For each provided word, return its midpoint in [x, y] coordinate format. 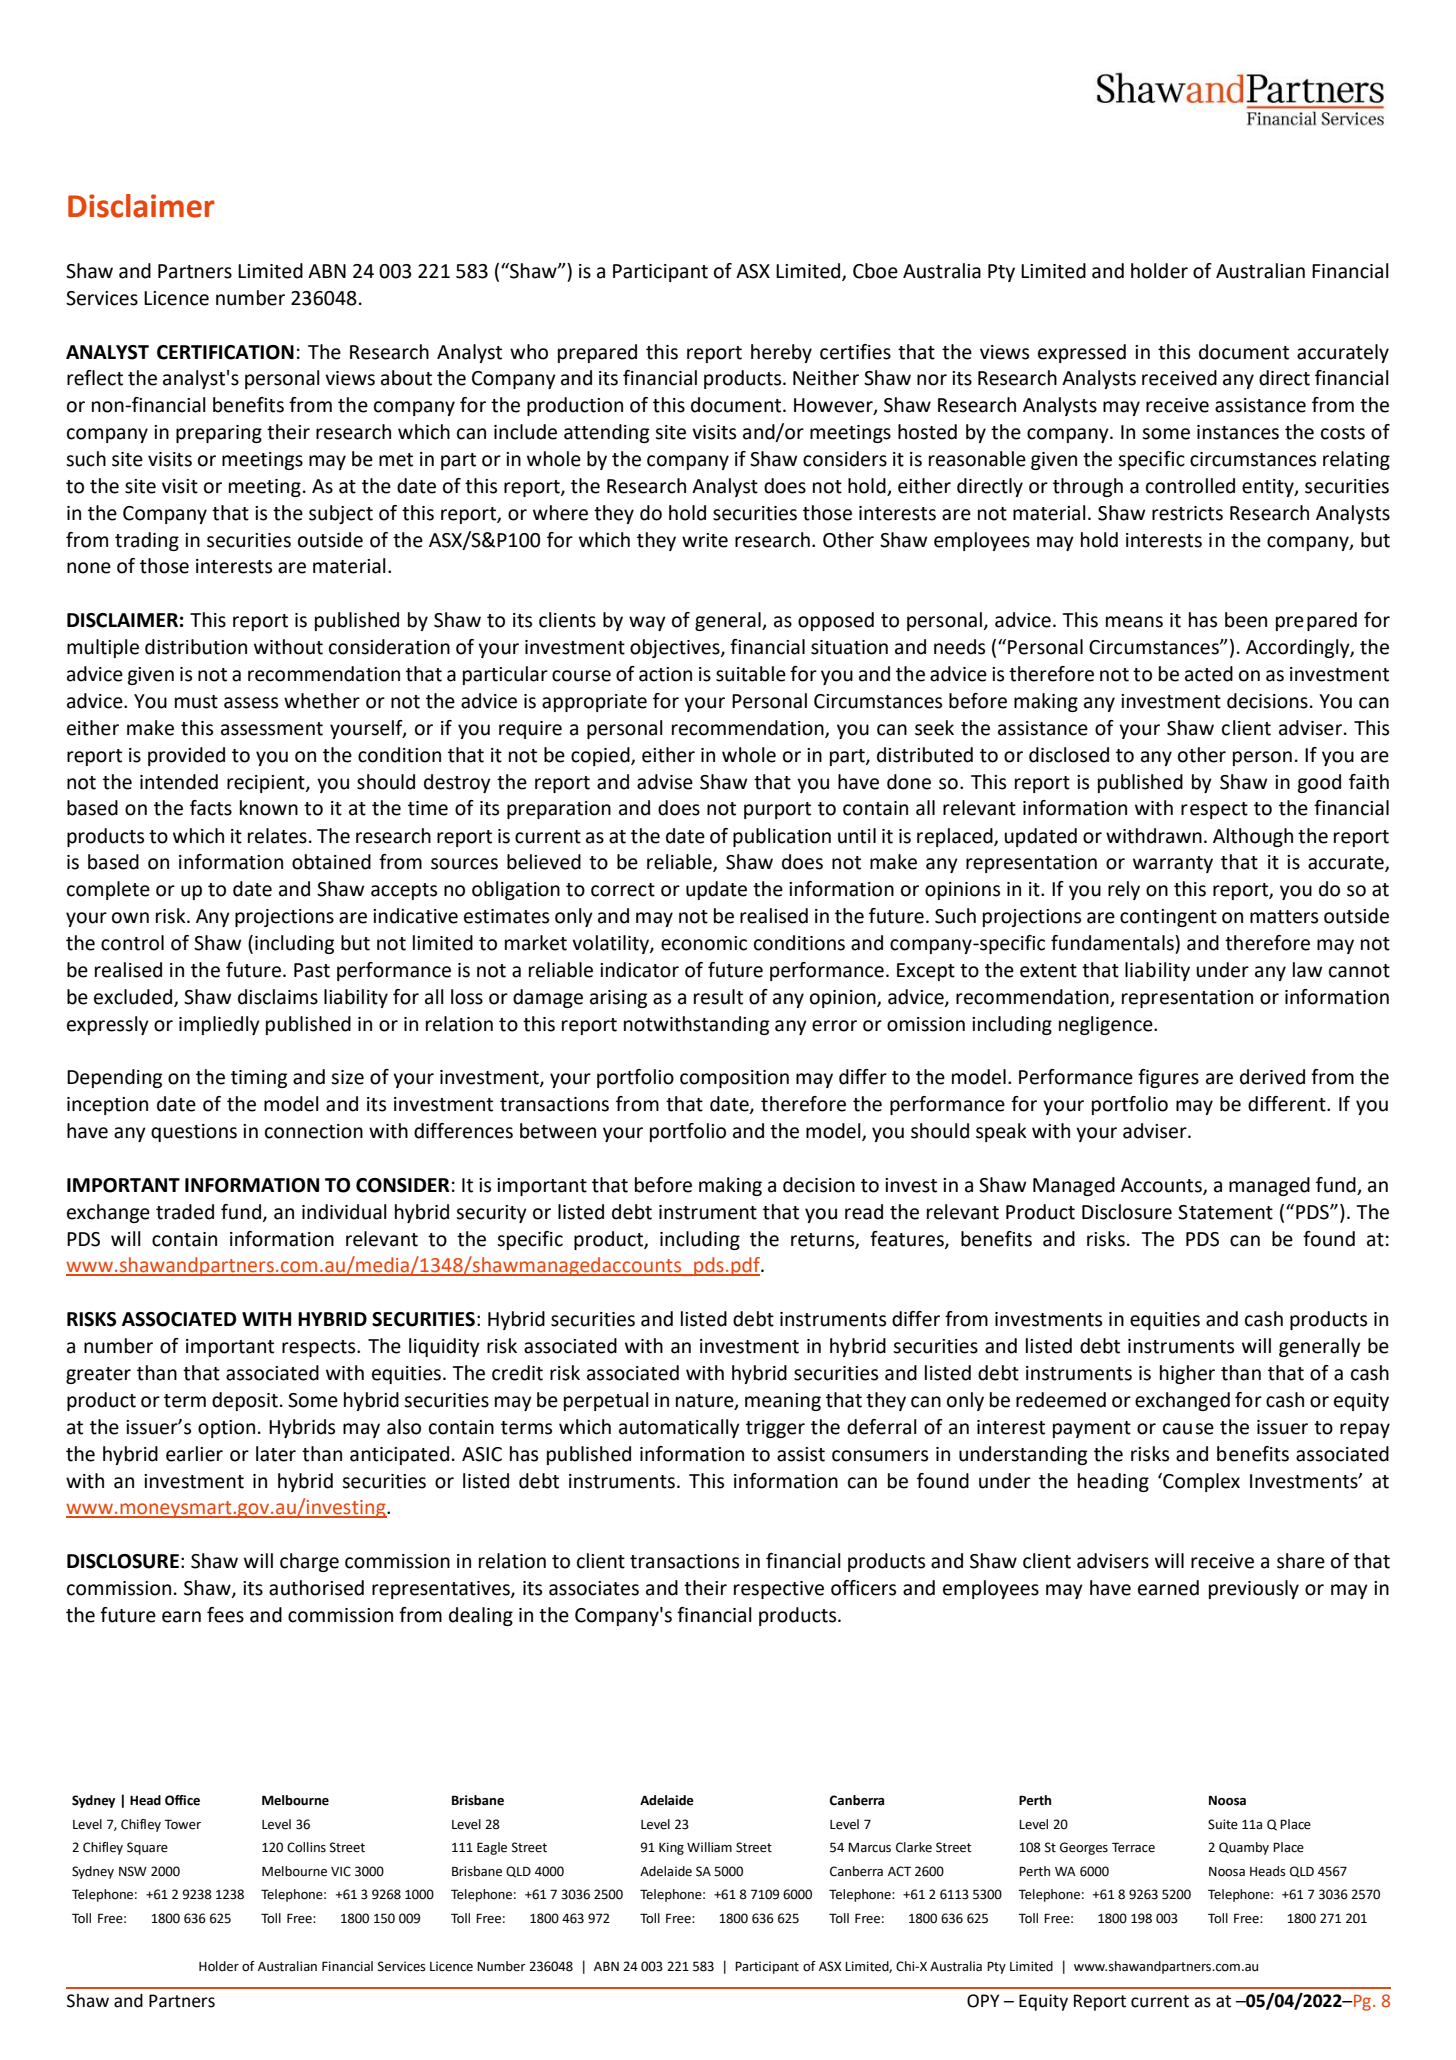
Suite [1223, 1824]
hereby [781, 353]
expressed [1082, 353]
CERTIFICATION [225, 352]
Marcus [869, 1848]
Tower [182, 1824]
